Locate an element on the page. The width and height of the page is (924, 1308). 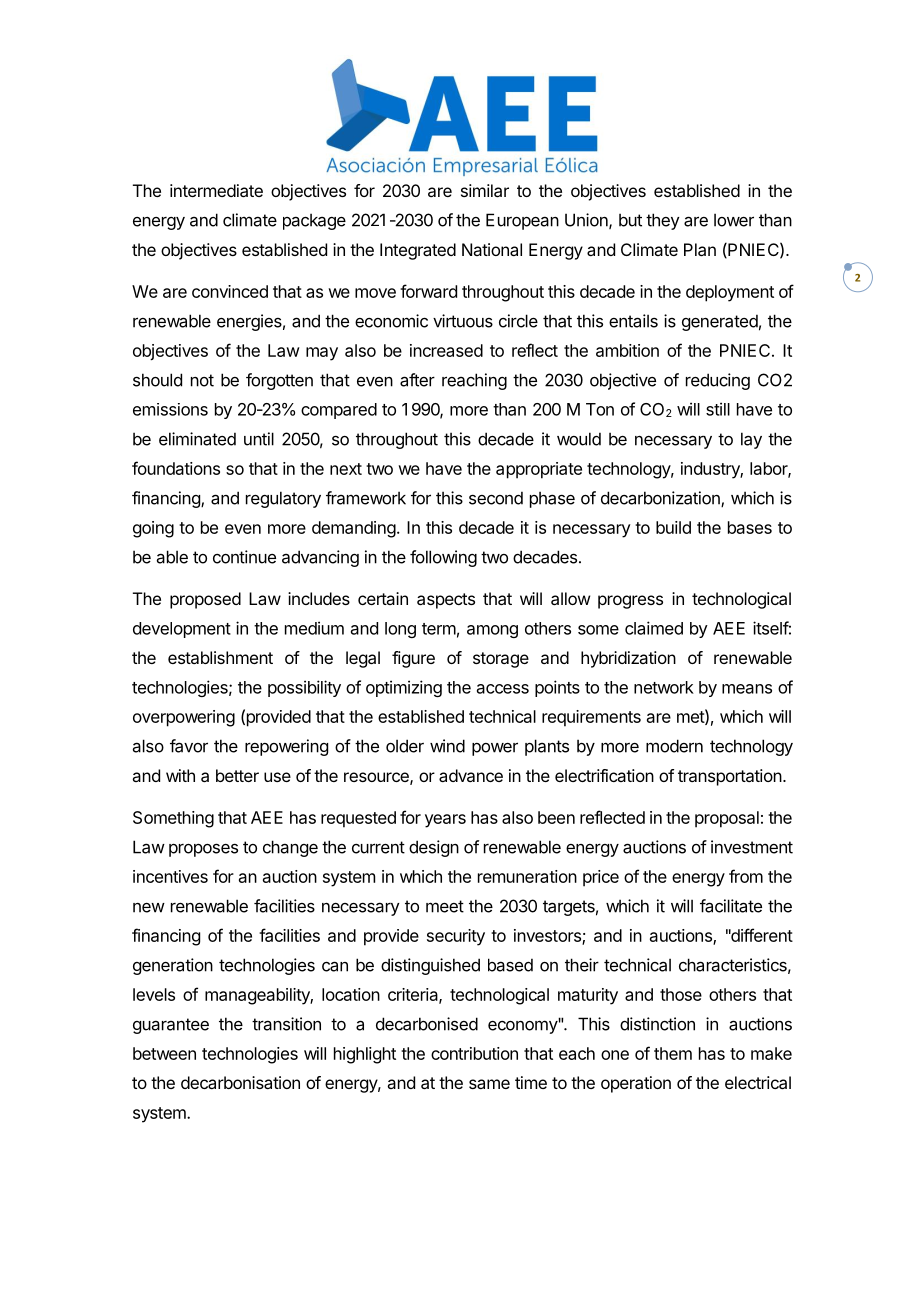
regulatory is located at coordinates (283, 499).
